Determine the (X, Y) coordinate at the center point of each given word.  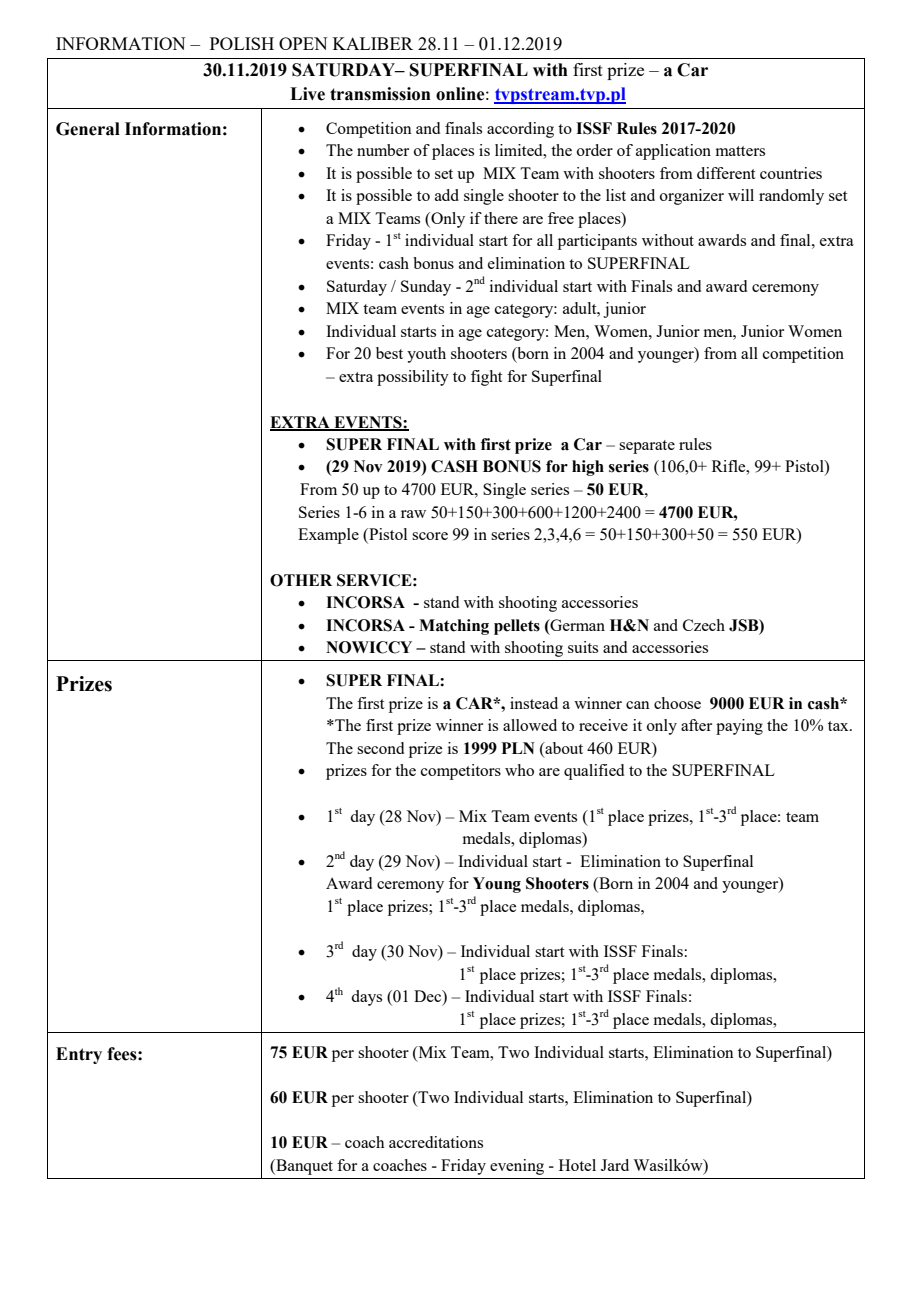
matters (740, 151)
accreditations (436, 1142)
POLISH (242, 43)
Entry (79, 1055)
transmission (380, 94)
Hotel (577, 1165)
